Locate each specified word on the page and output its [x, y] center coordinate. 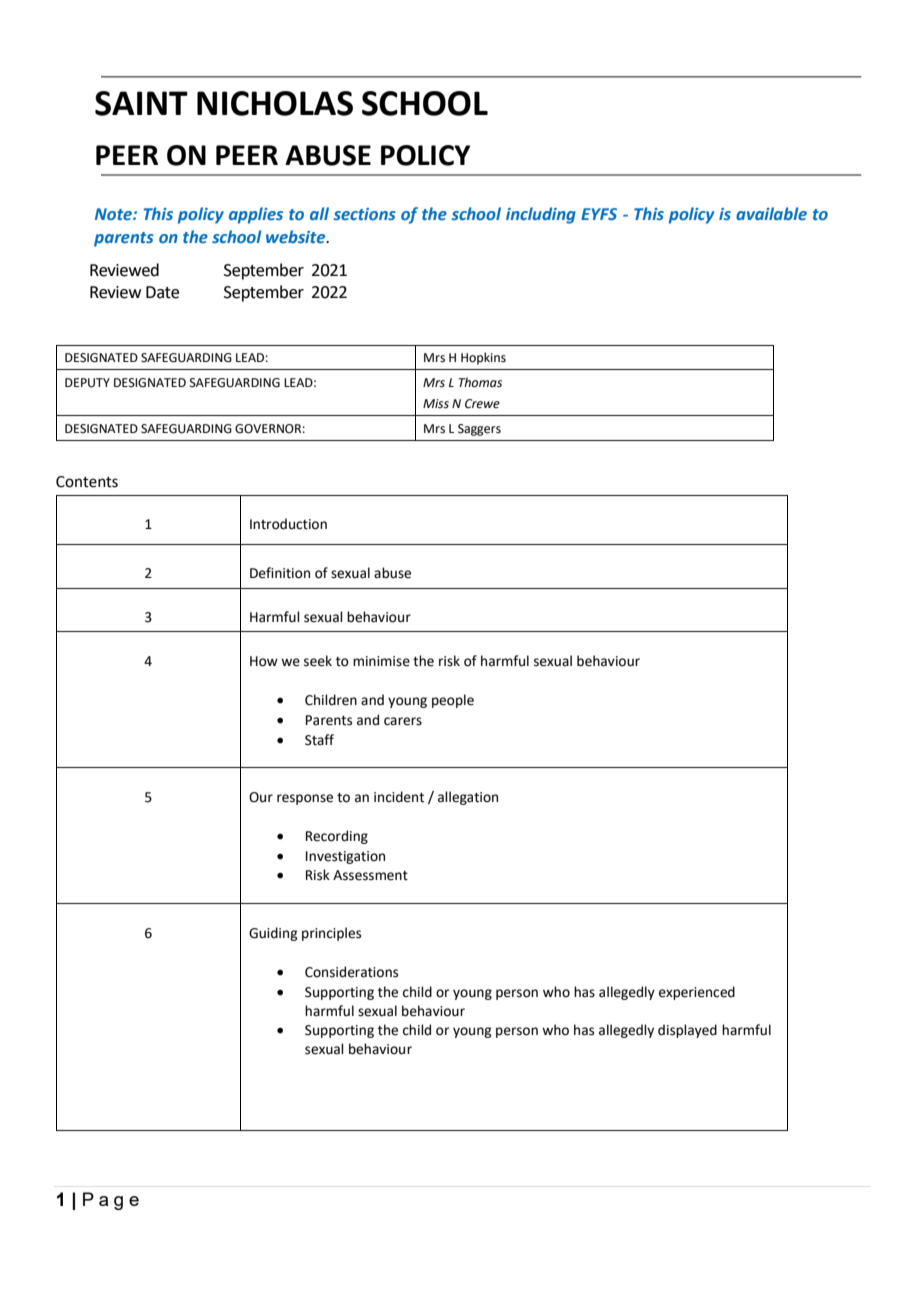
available [771, 213]
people [453, 701]
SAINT [141, 103]
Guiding [273, 934]
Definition [280, 573]
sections [365, 214]
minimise [381, 661]
